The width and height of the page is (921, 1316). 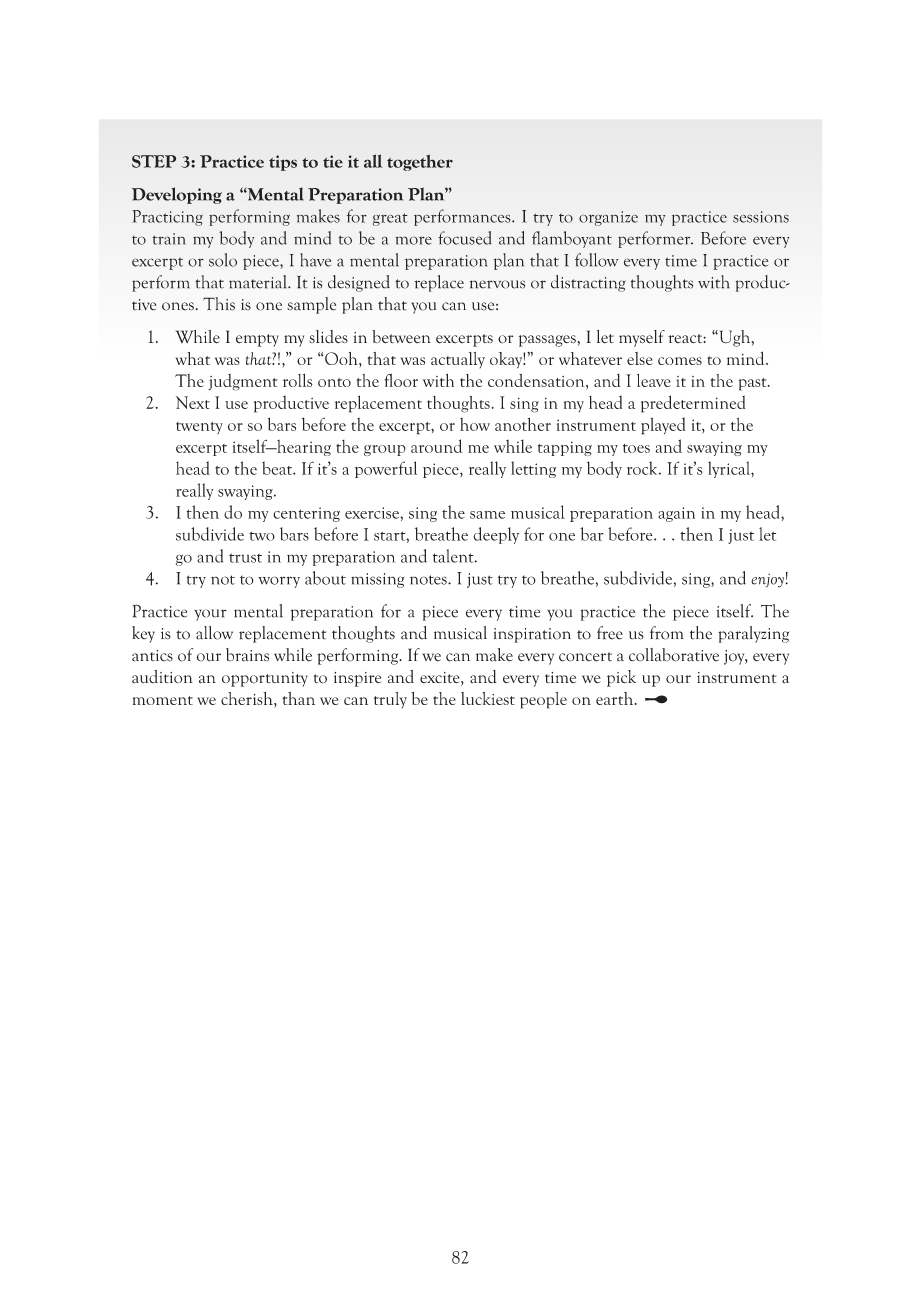 I want to click on This, so click(x=219, y=304).
